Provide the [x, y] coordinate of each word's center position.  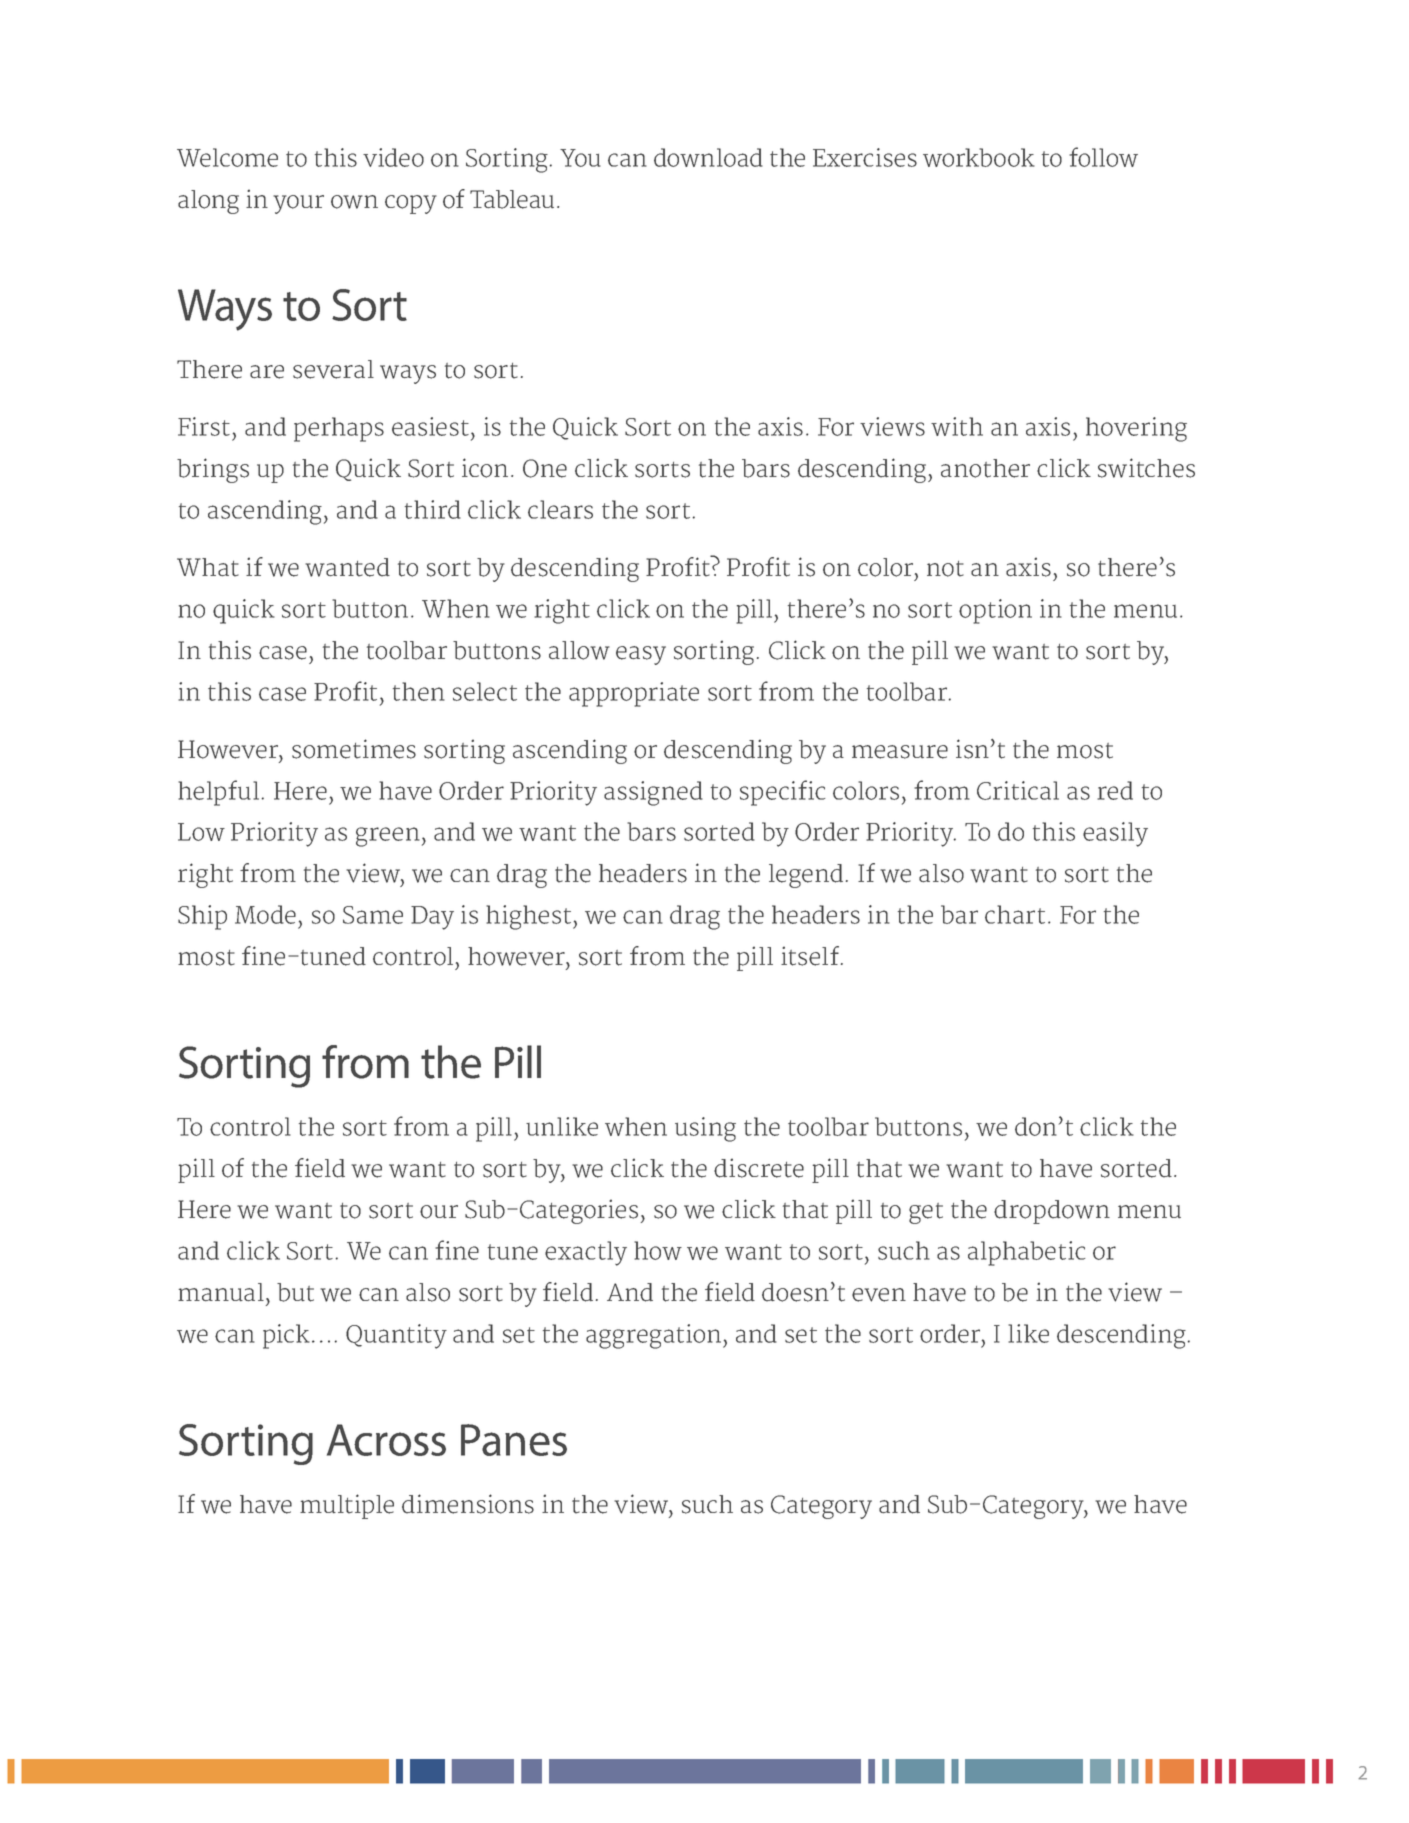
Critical [1018, 790]
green [388, 837]
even [879, 1295]
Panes [514, 1440]
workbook [979, 157]
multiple [347, 1506]
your [298, 204]
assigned [653, 793]
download [708, 157]
